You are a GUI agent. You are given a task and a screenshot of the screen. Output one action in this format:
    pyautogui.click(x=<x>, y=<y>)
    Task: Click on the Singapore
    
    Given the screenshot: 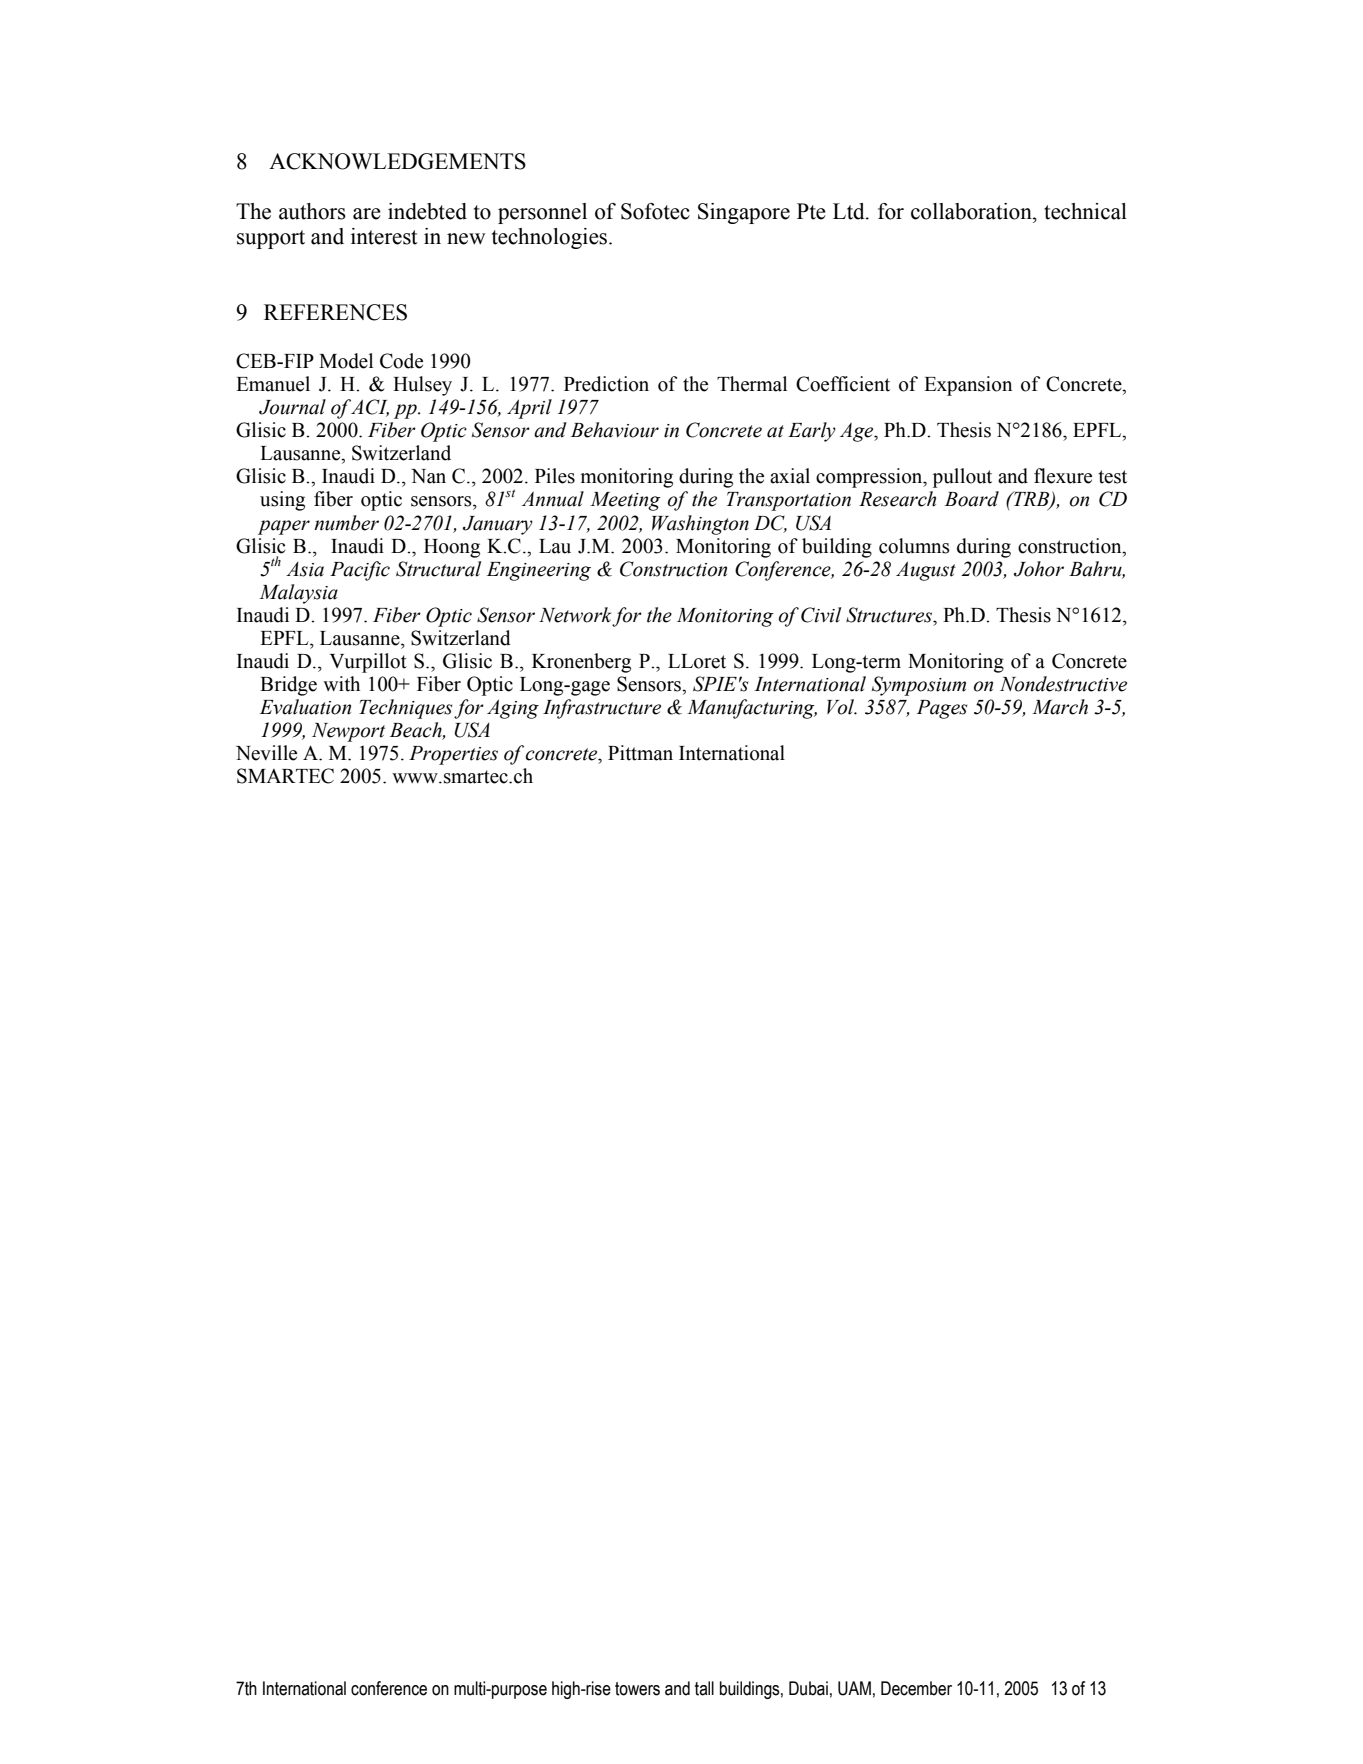 What is the action you would take?
    pyautogui.click(x=744, y=213)
